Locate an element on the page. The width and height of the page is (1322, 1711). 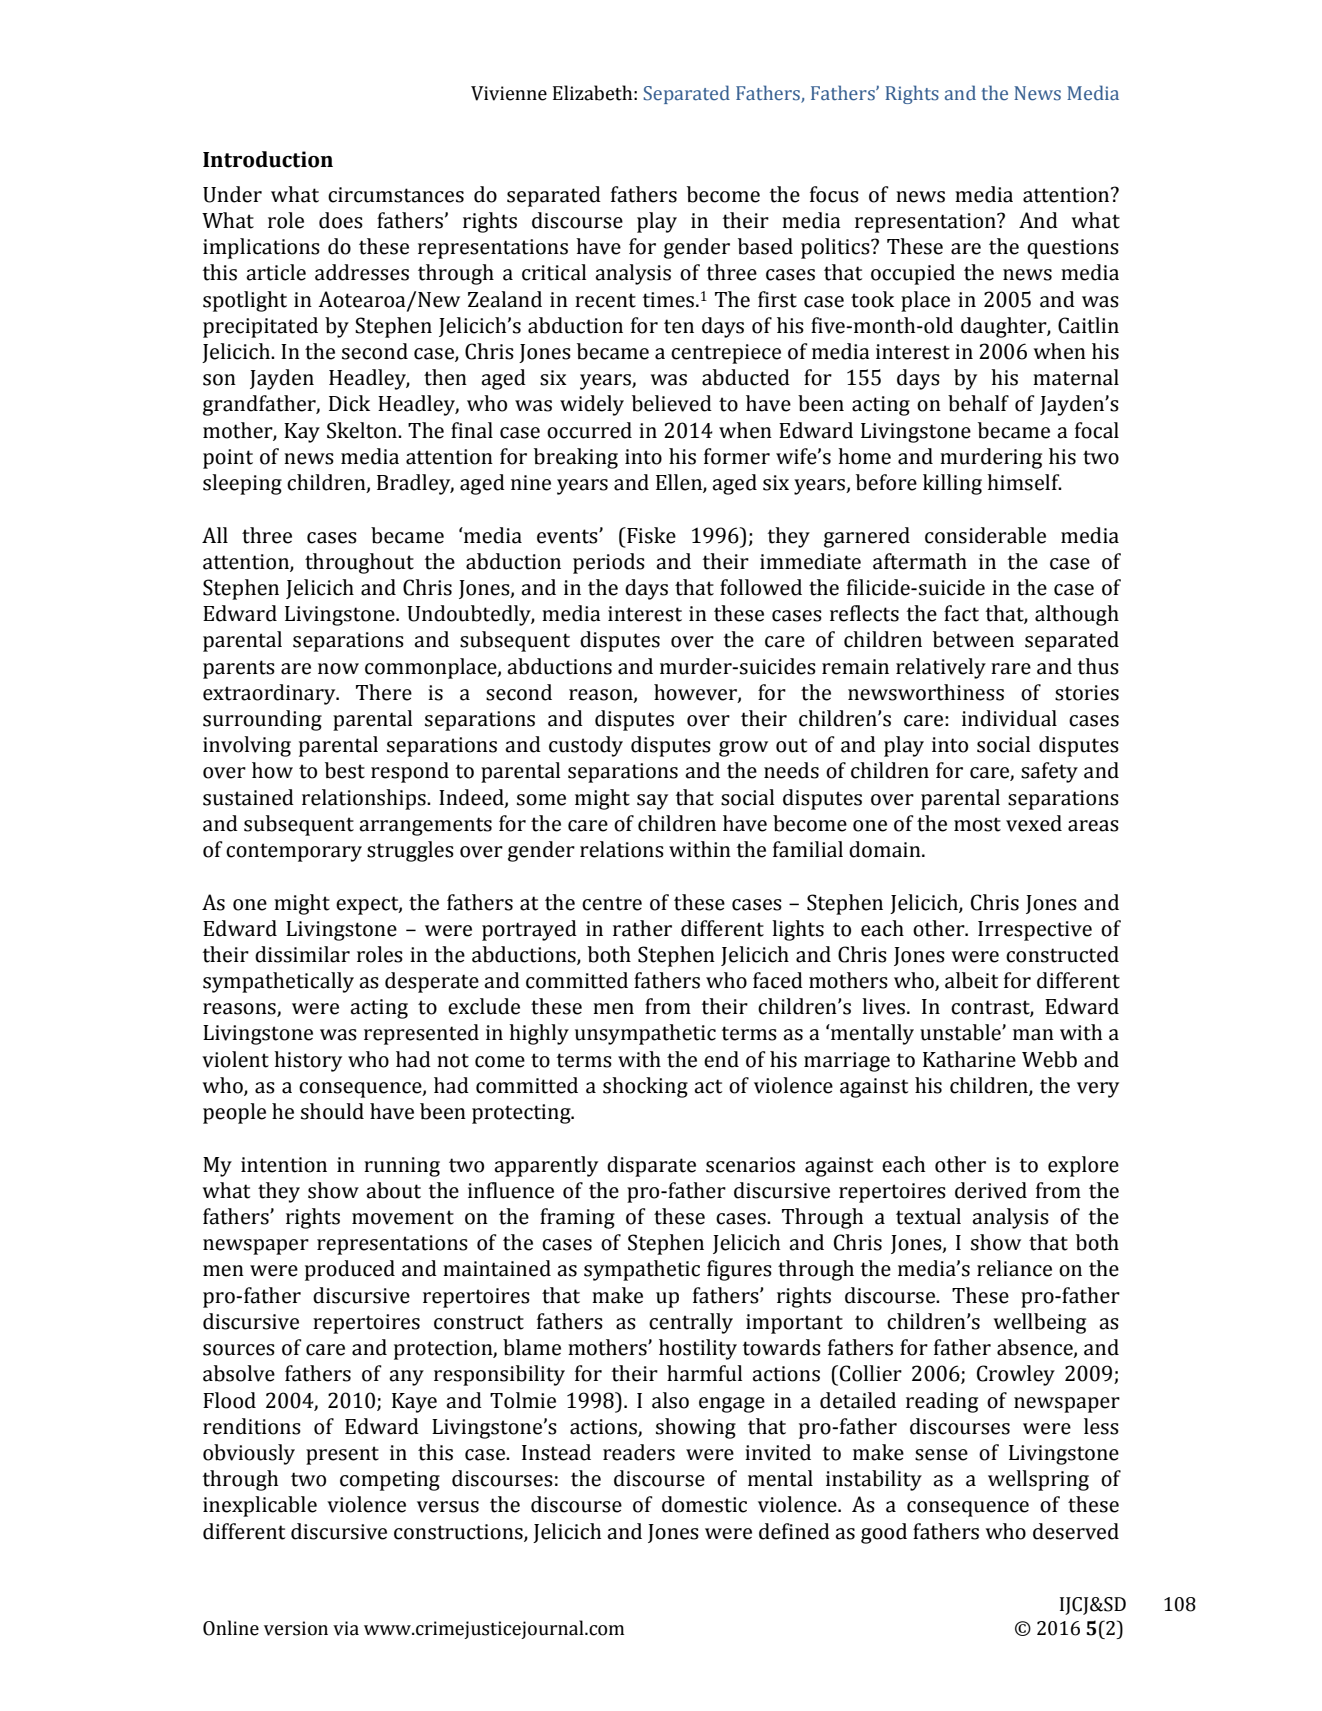
domestic is located at coordinates (704, 1504).
